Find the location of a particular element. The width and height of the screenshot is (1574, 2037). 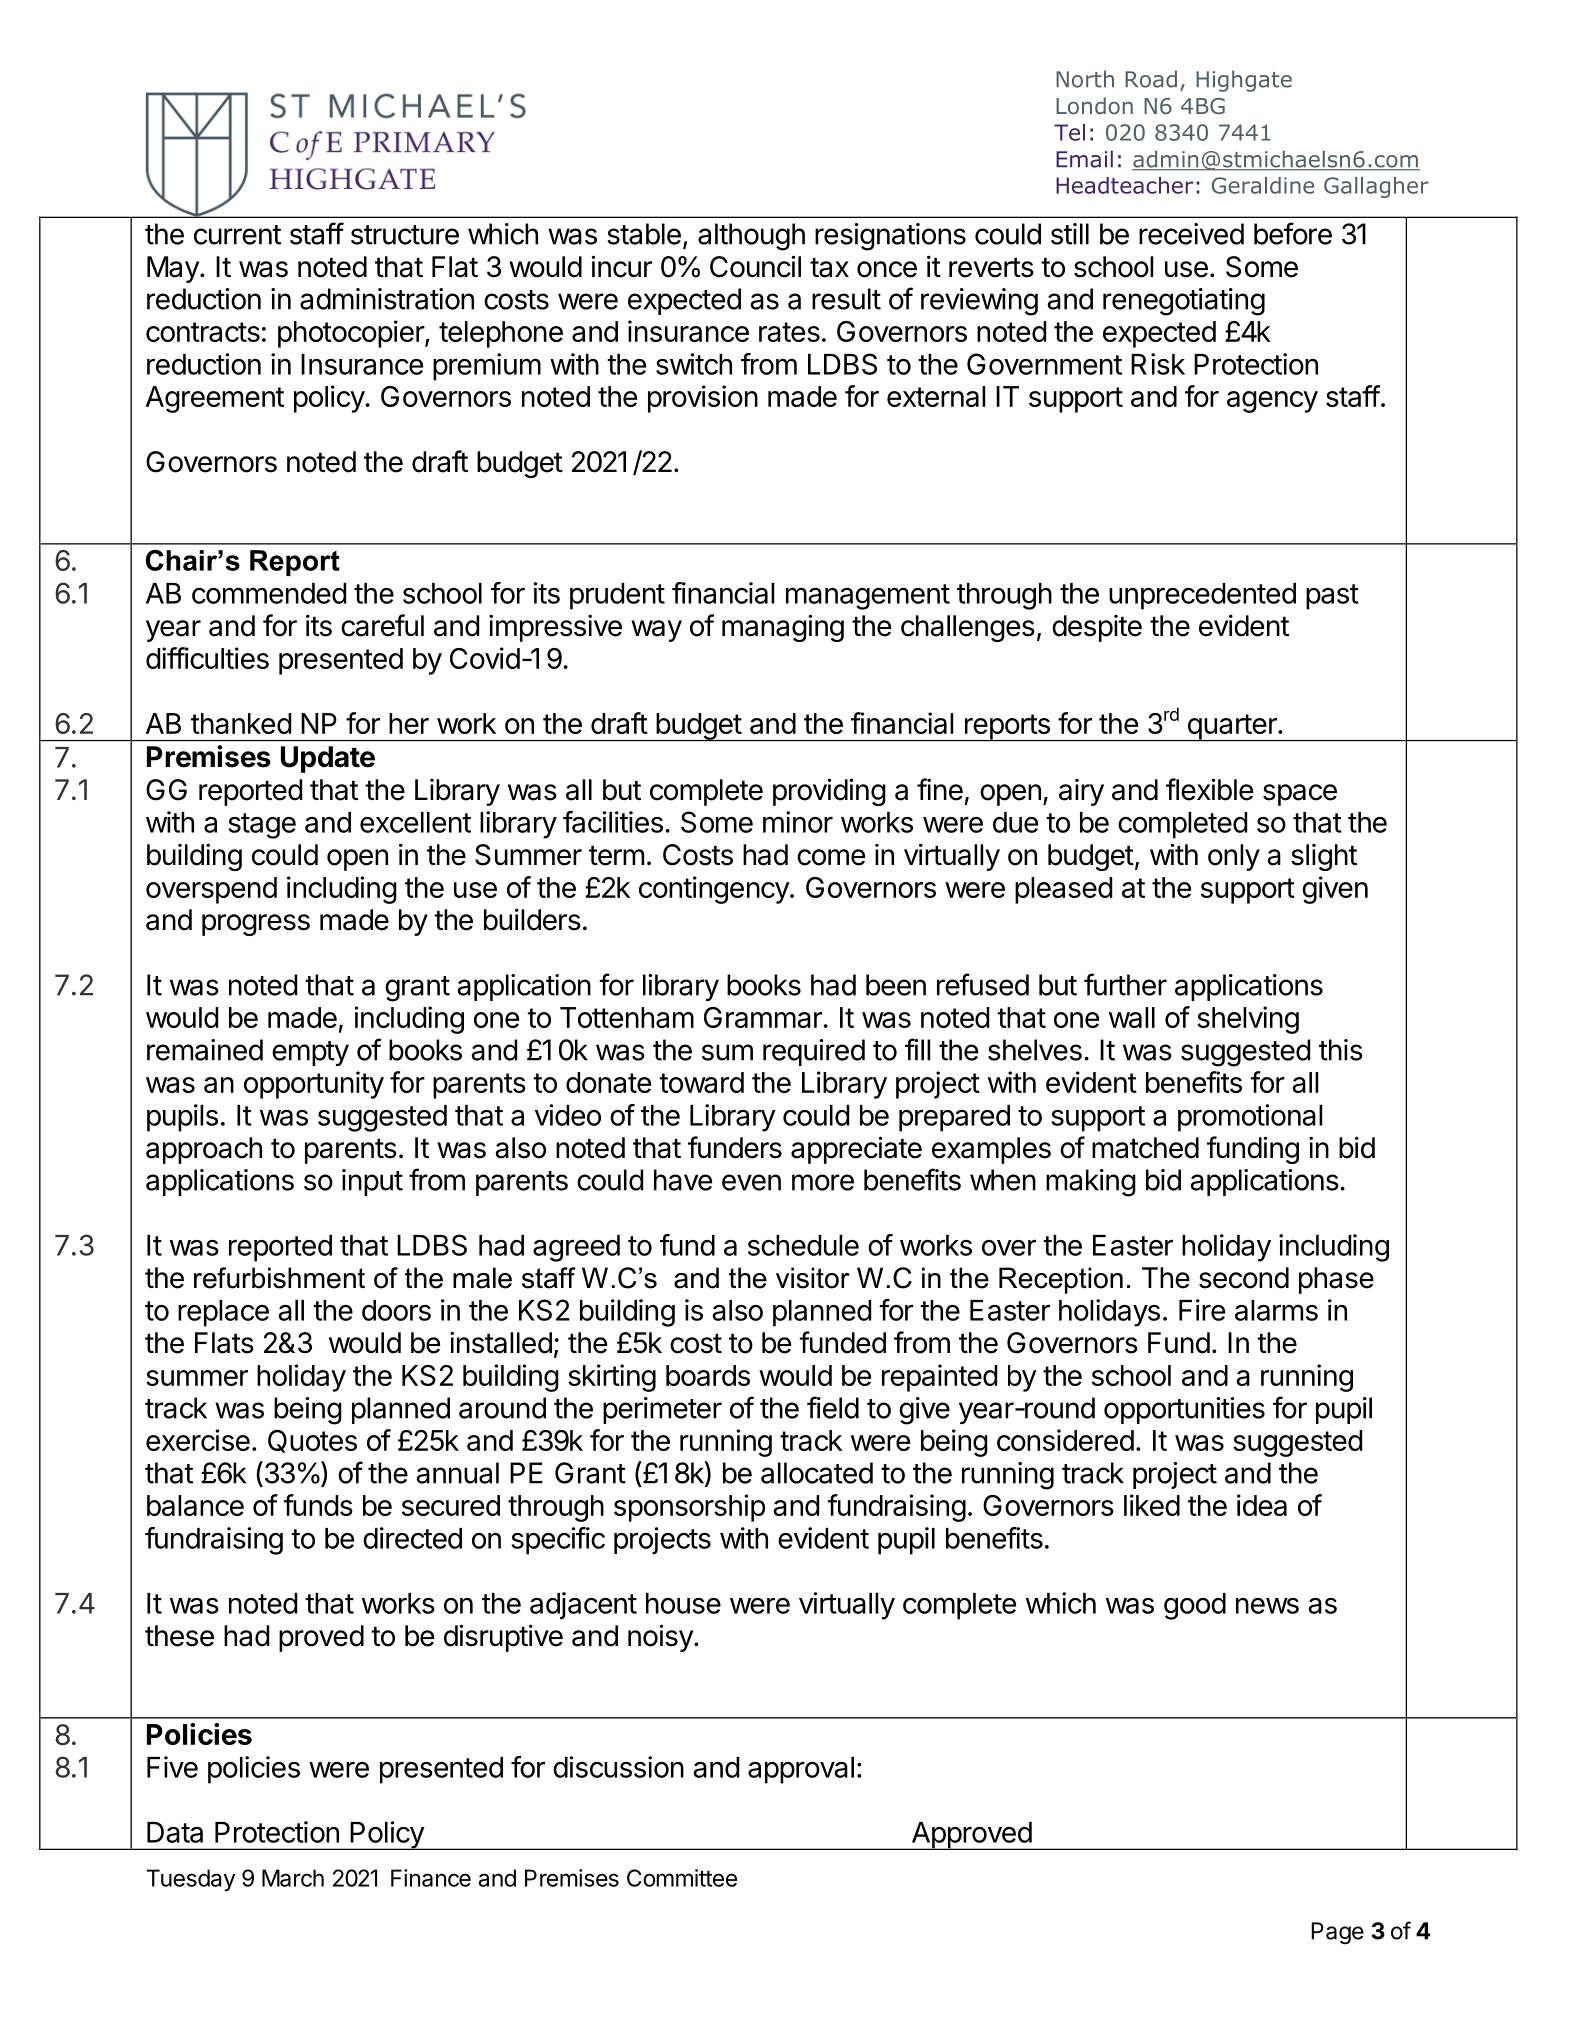

Update is located at coordinates (328, 759).
